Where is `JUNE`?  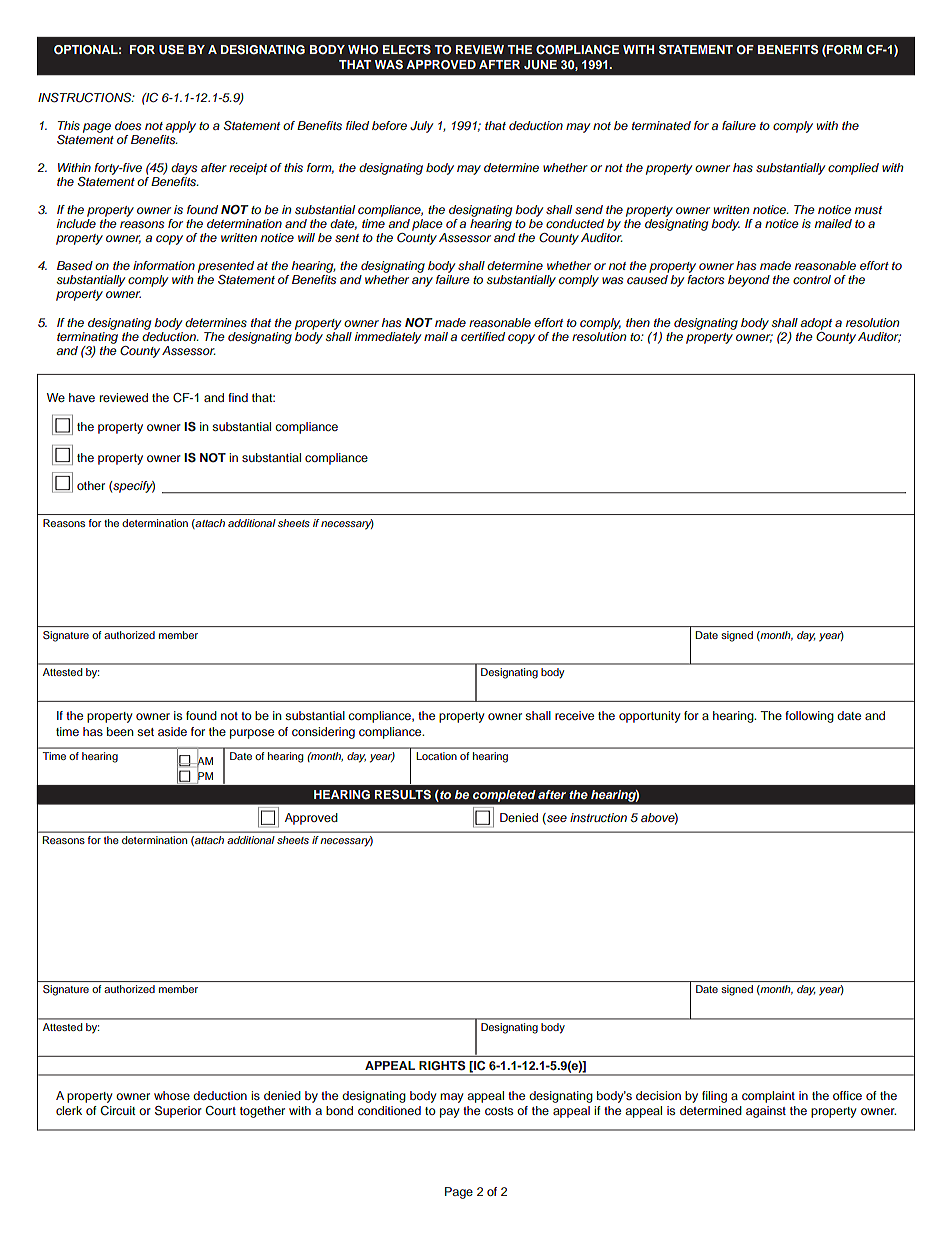 JUNE is located at coordinates (540, 65).
